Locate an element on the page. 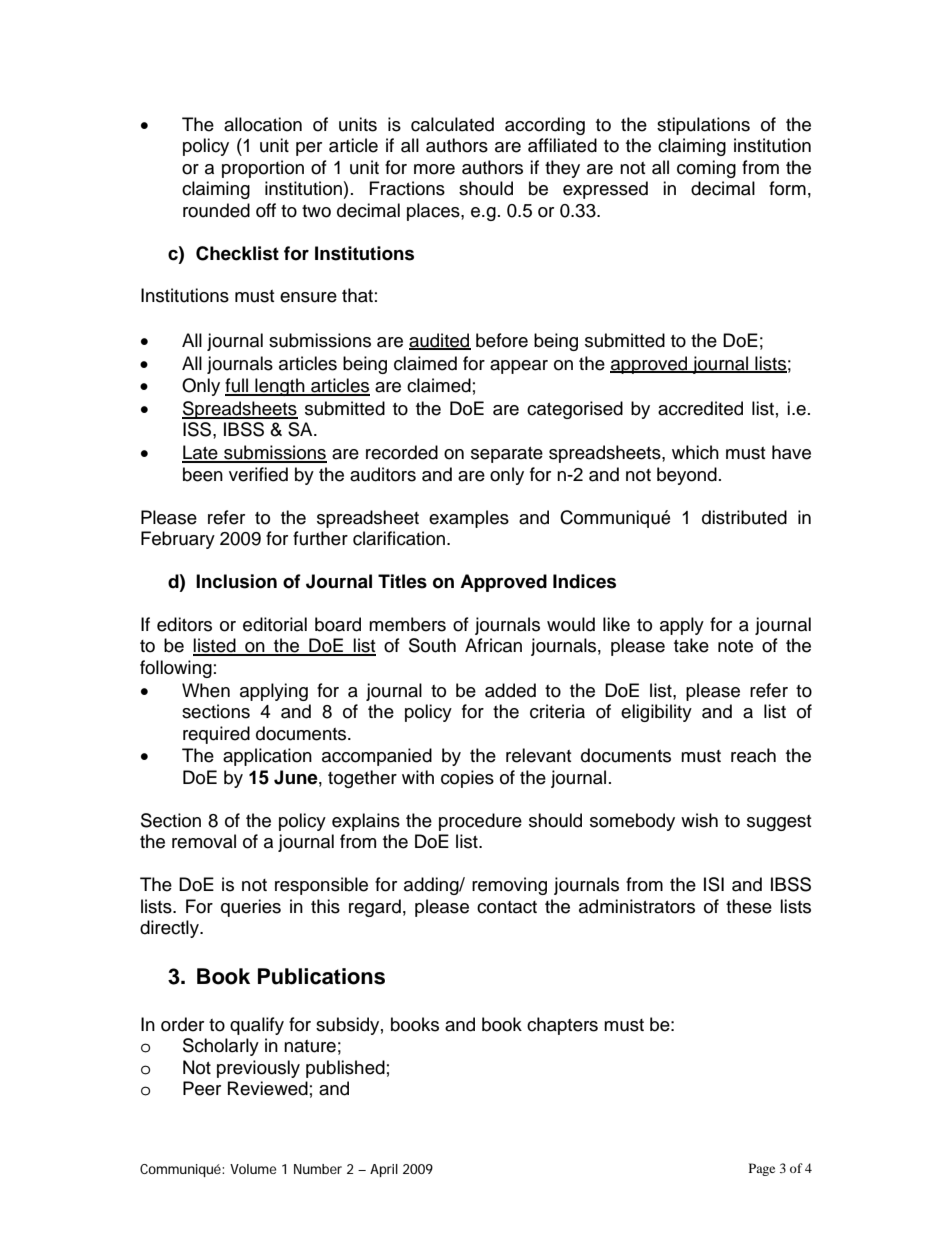 Image resolution: width=952 pixels, height=1233 pixels. more is located at coordinates (434, 169).
